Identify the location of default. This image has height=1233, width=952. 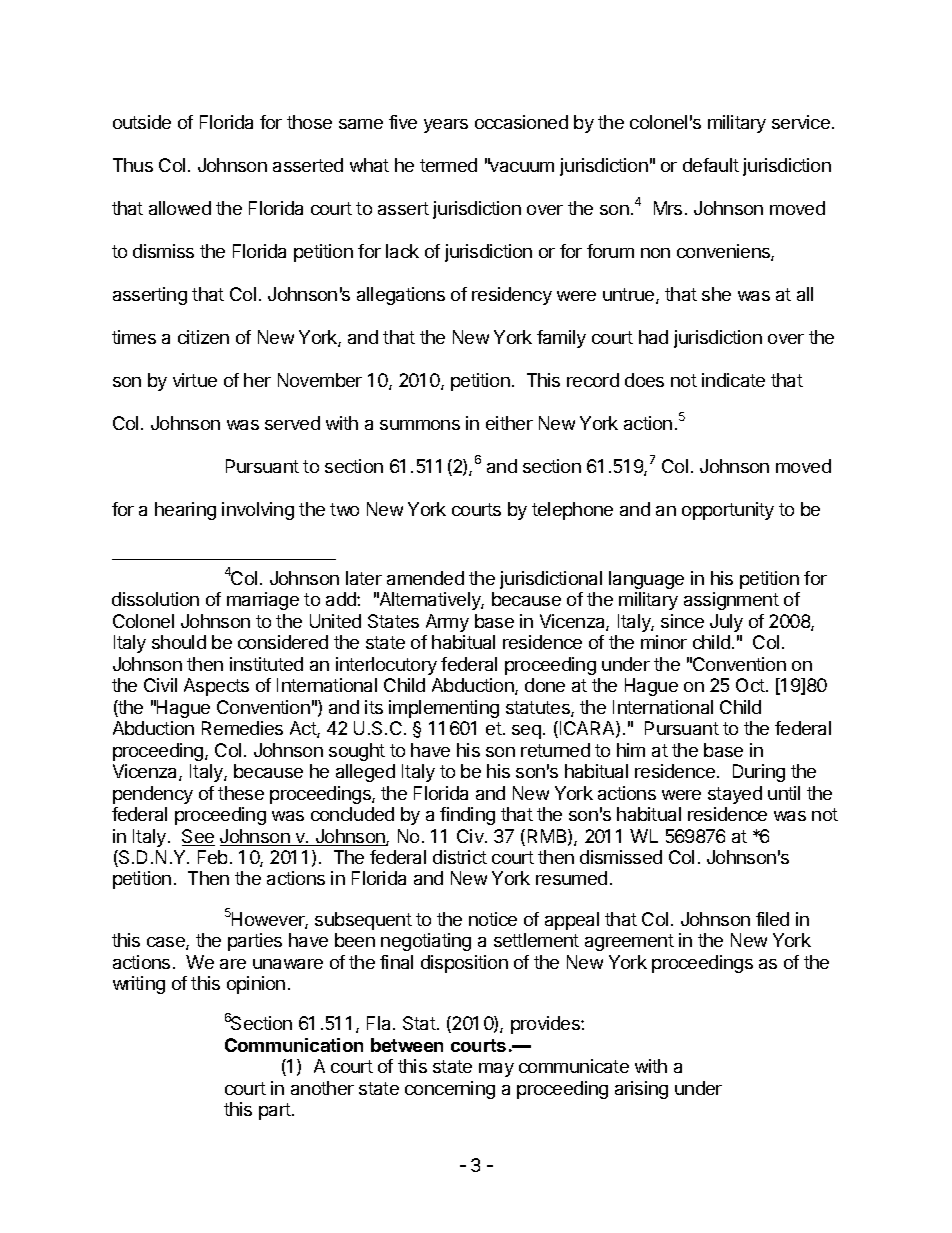
(711, 165).
